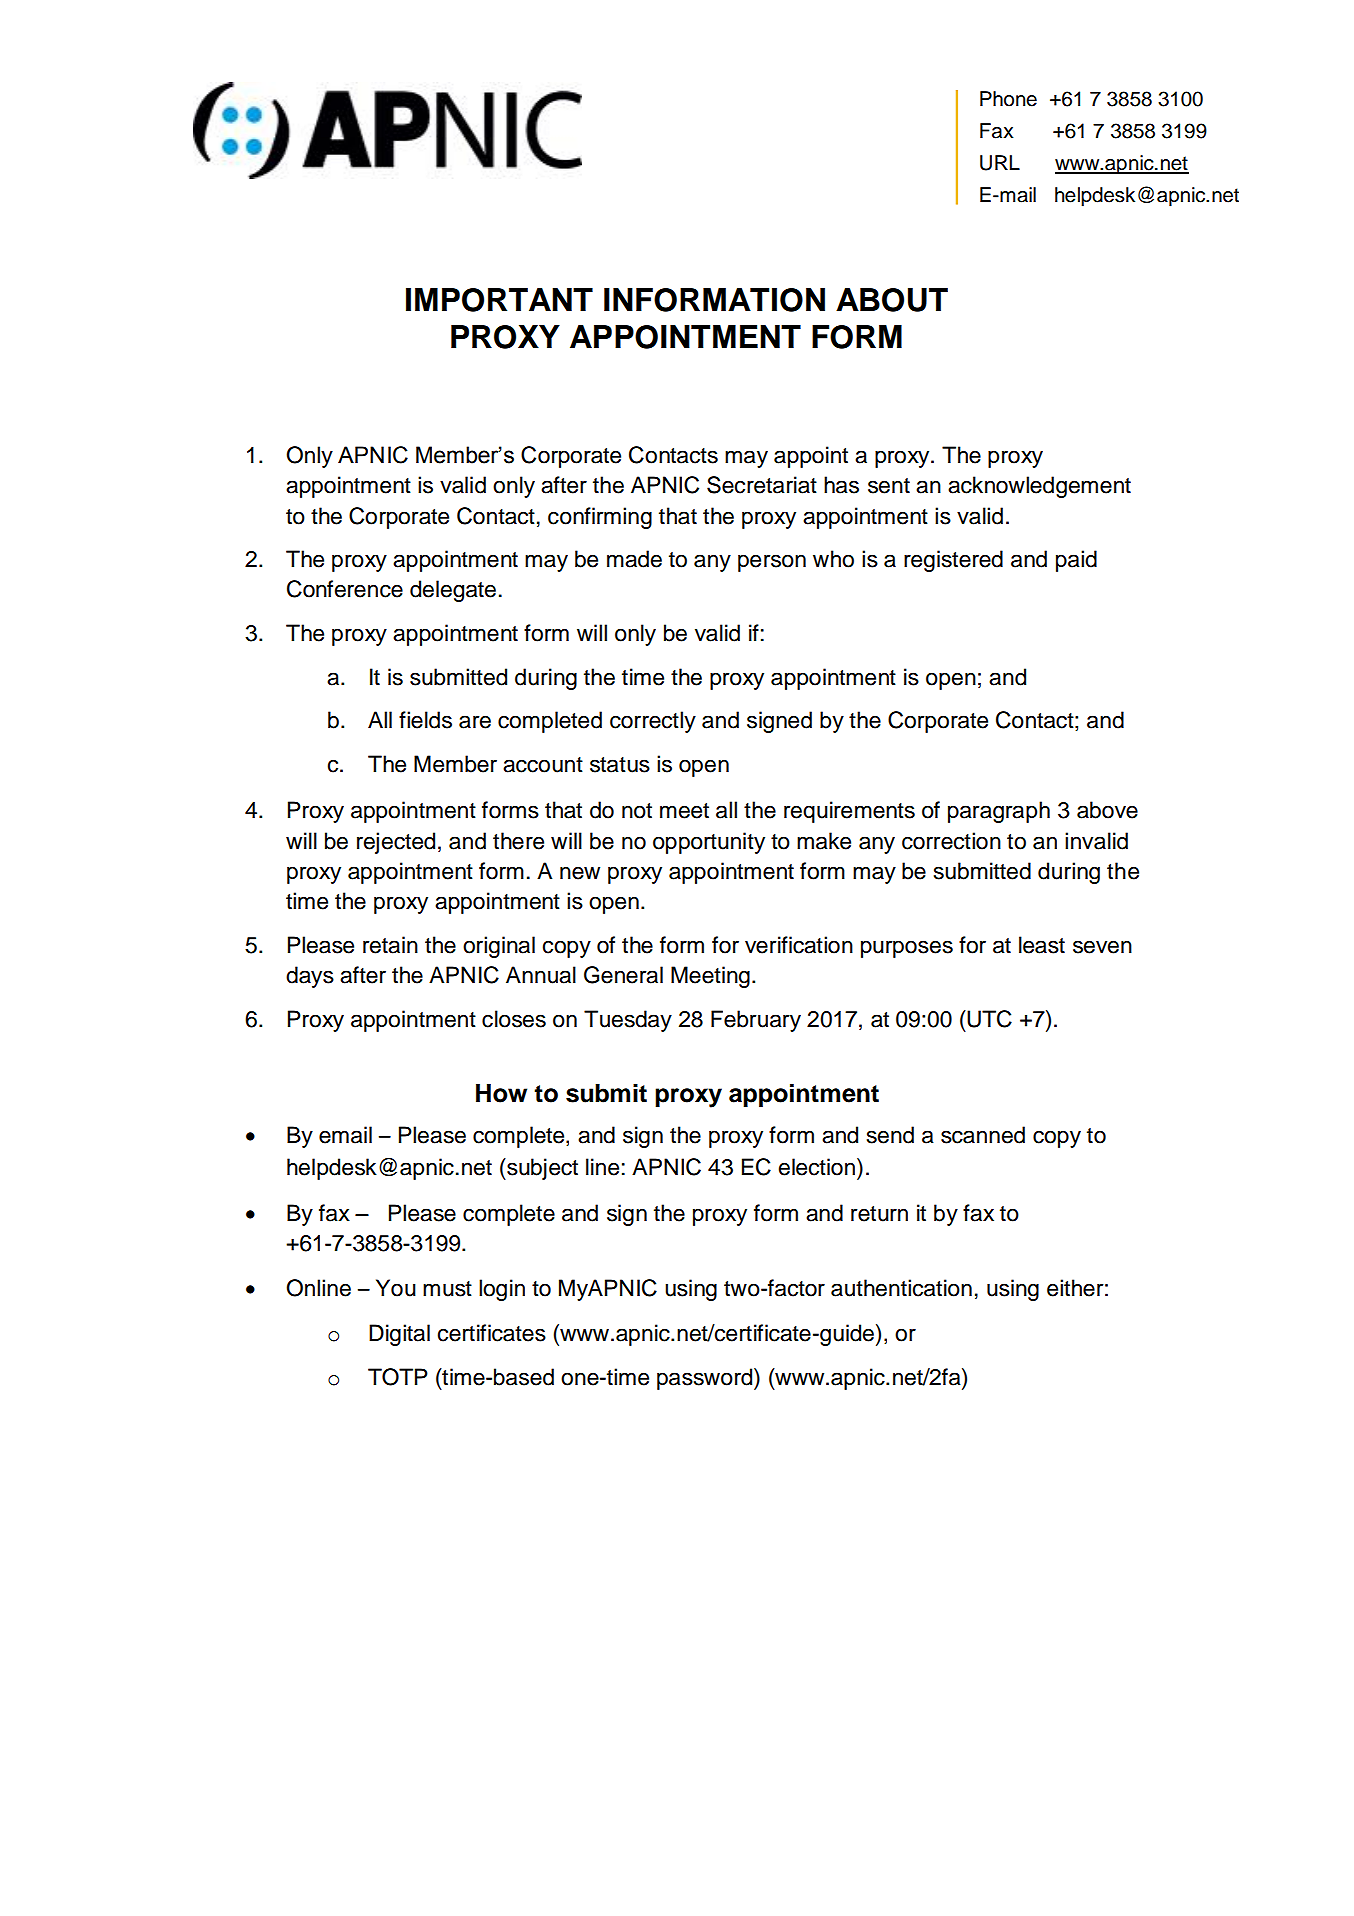 The width and height of the screenshot is (1354, 1916). I want to click on correctly, so click(653, 722).
